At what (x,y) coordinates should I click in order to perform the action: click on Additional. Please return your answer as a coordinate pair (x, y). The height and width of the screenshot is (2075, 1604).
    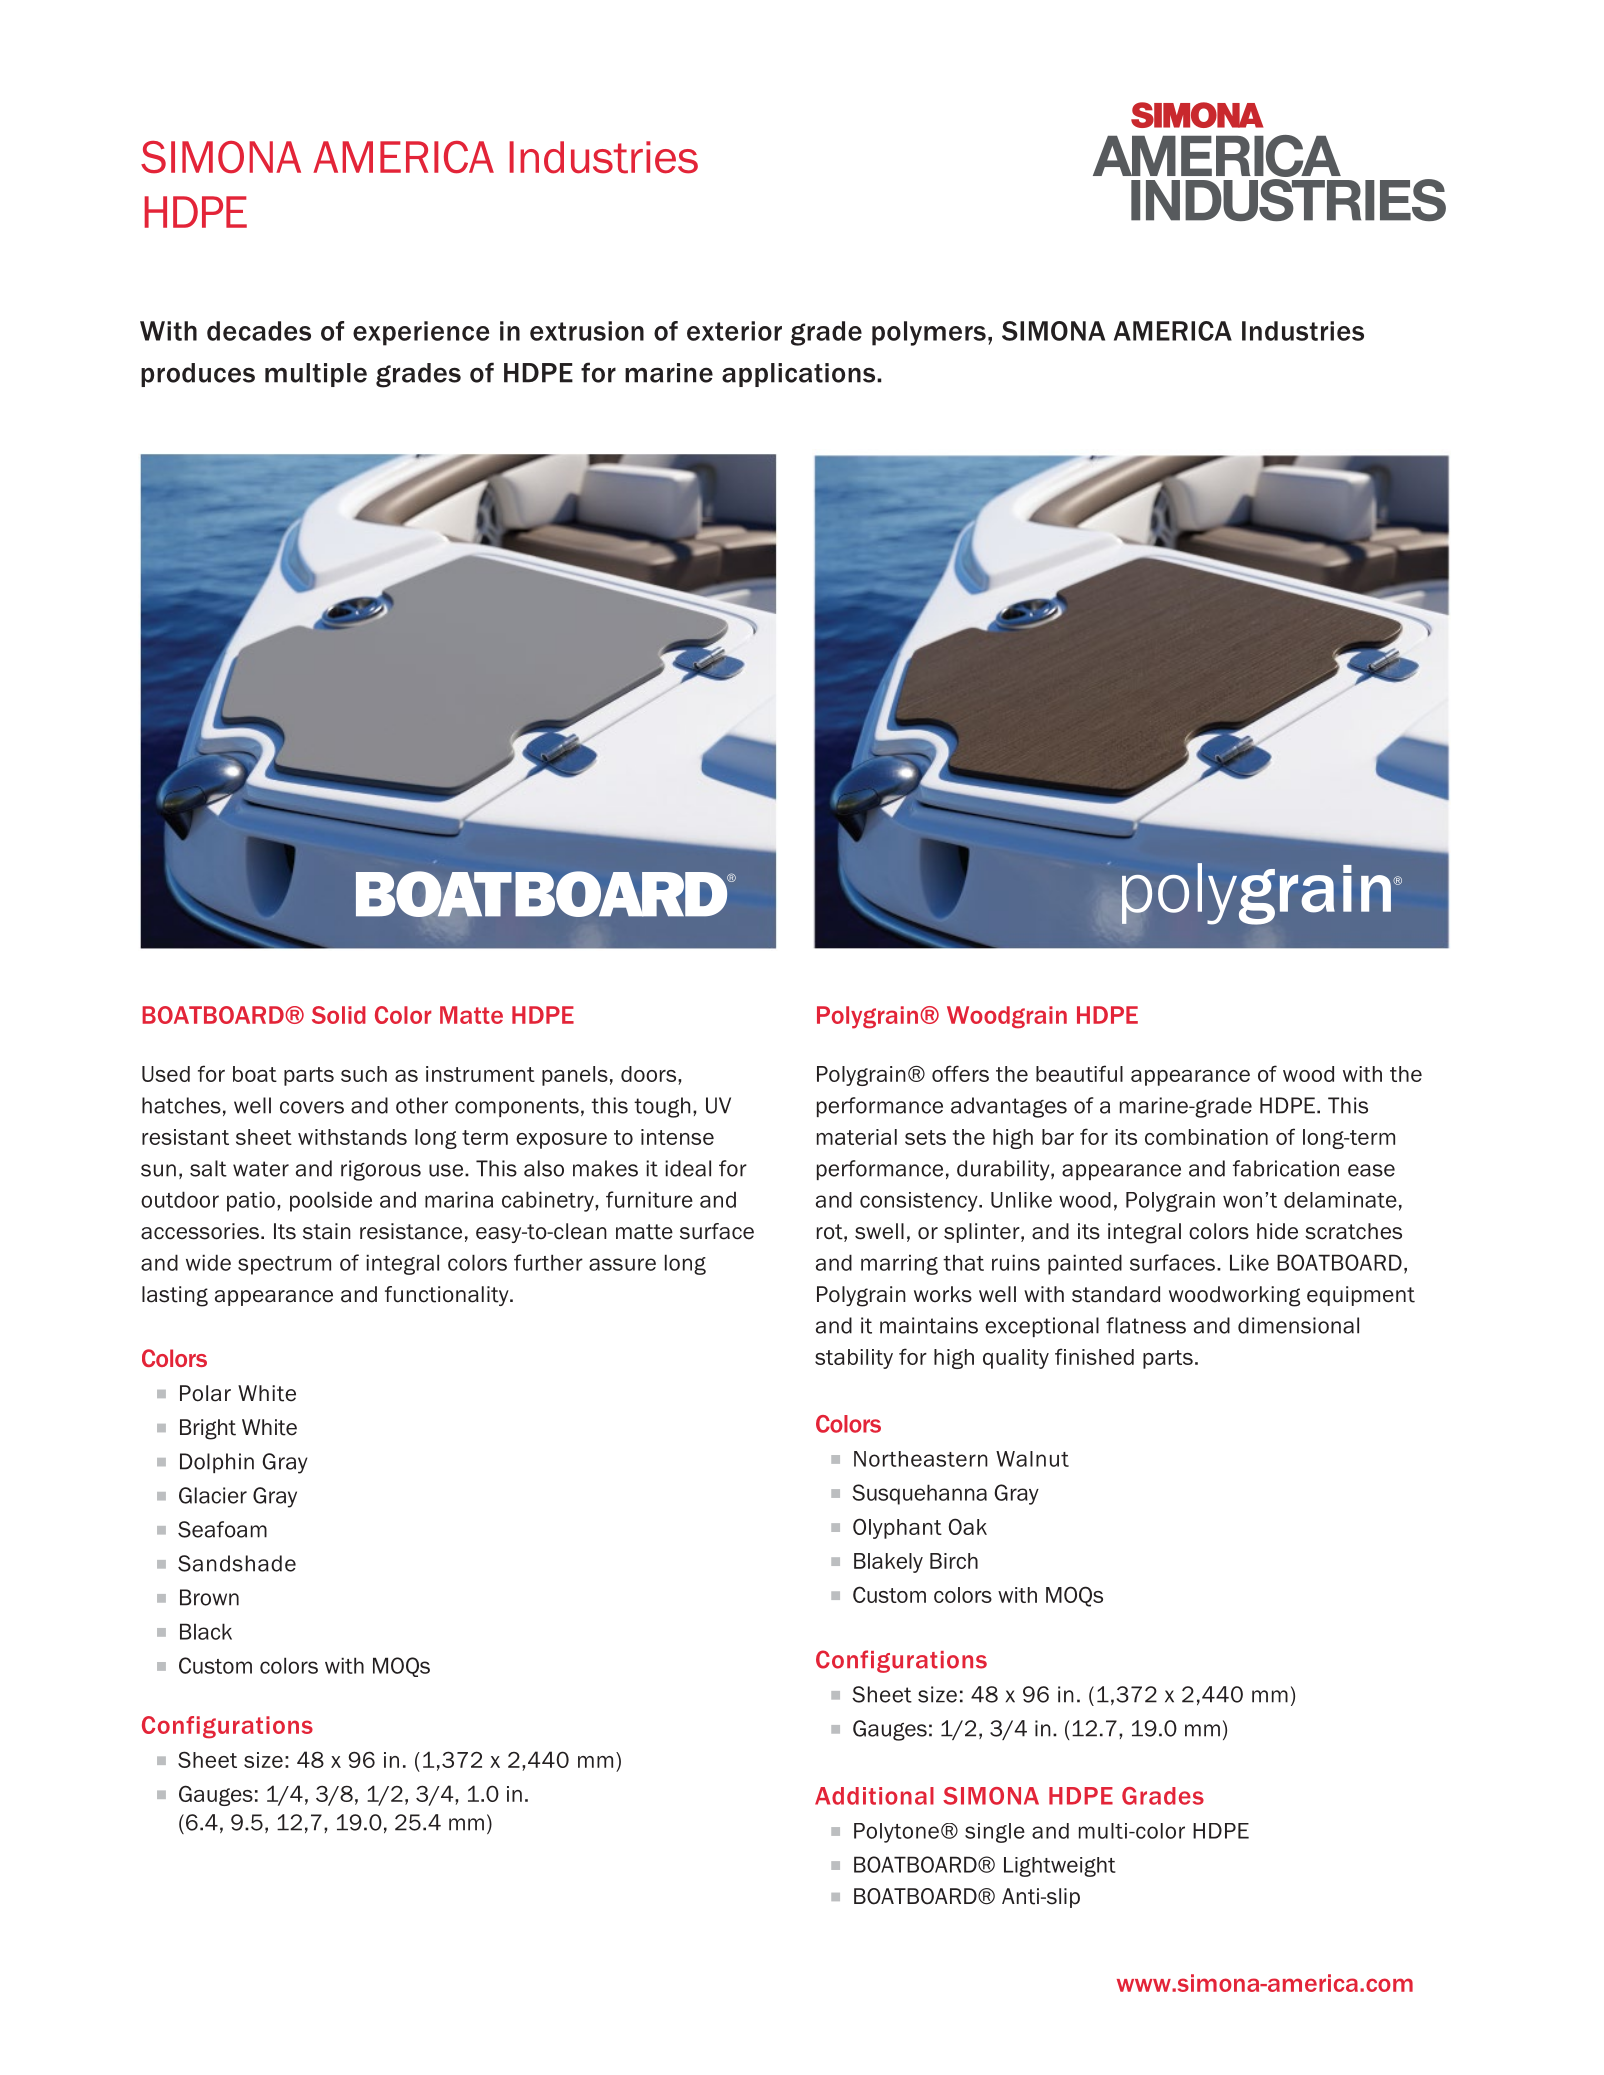
    Looking at the image, I should click on (874, 1796).
